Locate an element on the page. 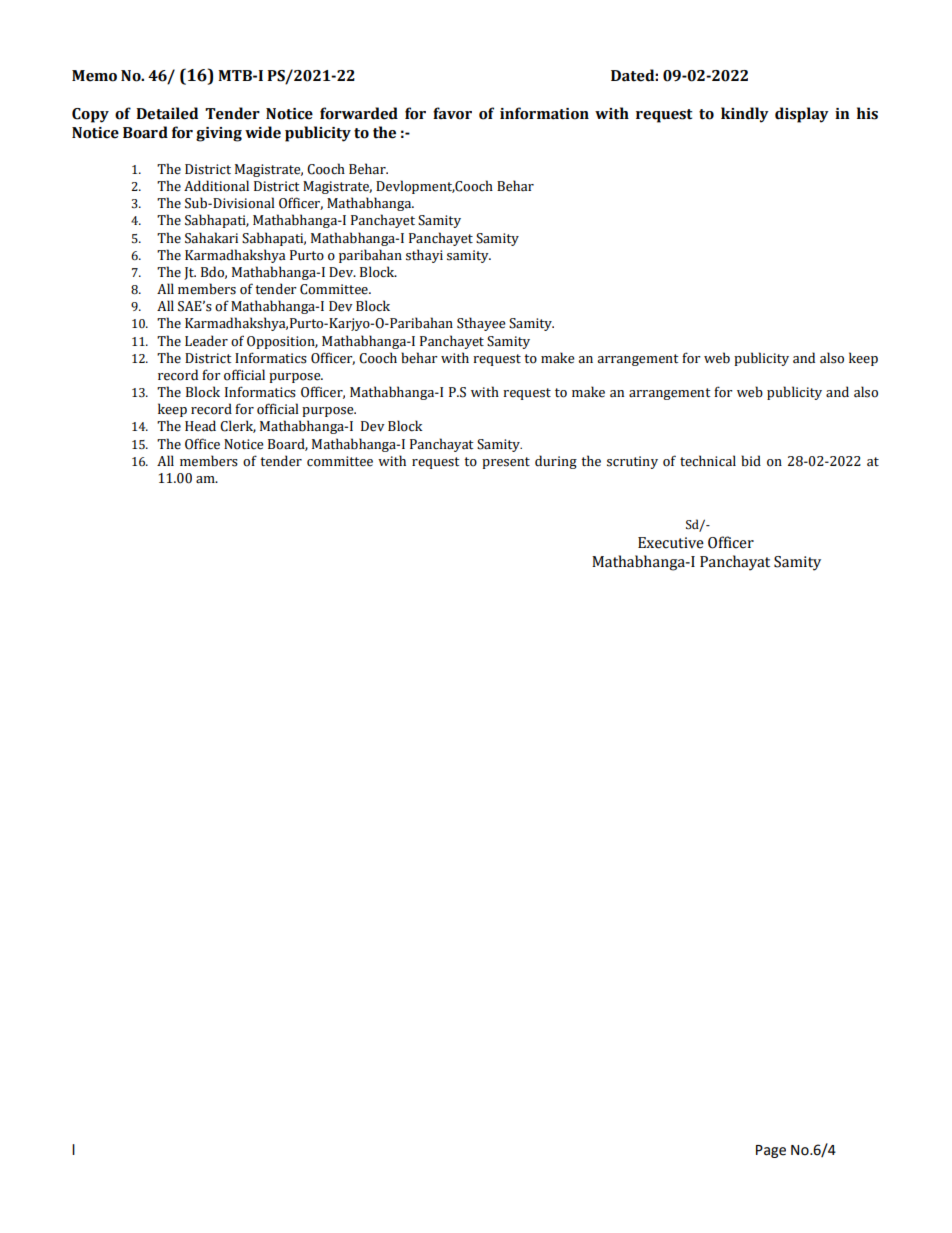 The height and width of the document is (1233, 952). Page is located at coordinates (771, 1151).
